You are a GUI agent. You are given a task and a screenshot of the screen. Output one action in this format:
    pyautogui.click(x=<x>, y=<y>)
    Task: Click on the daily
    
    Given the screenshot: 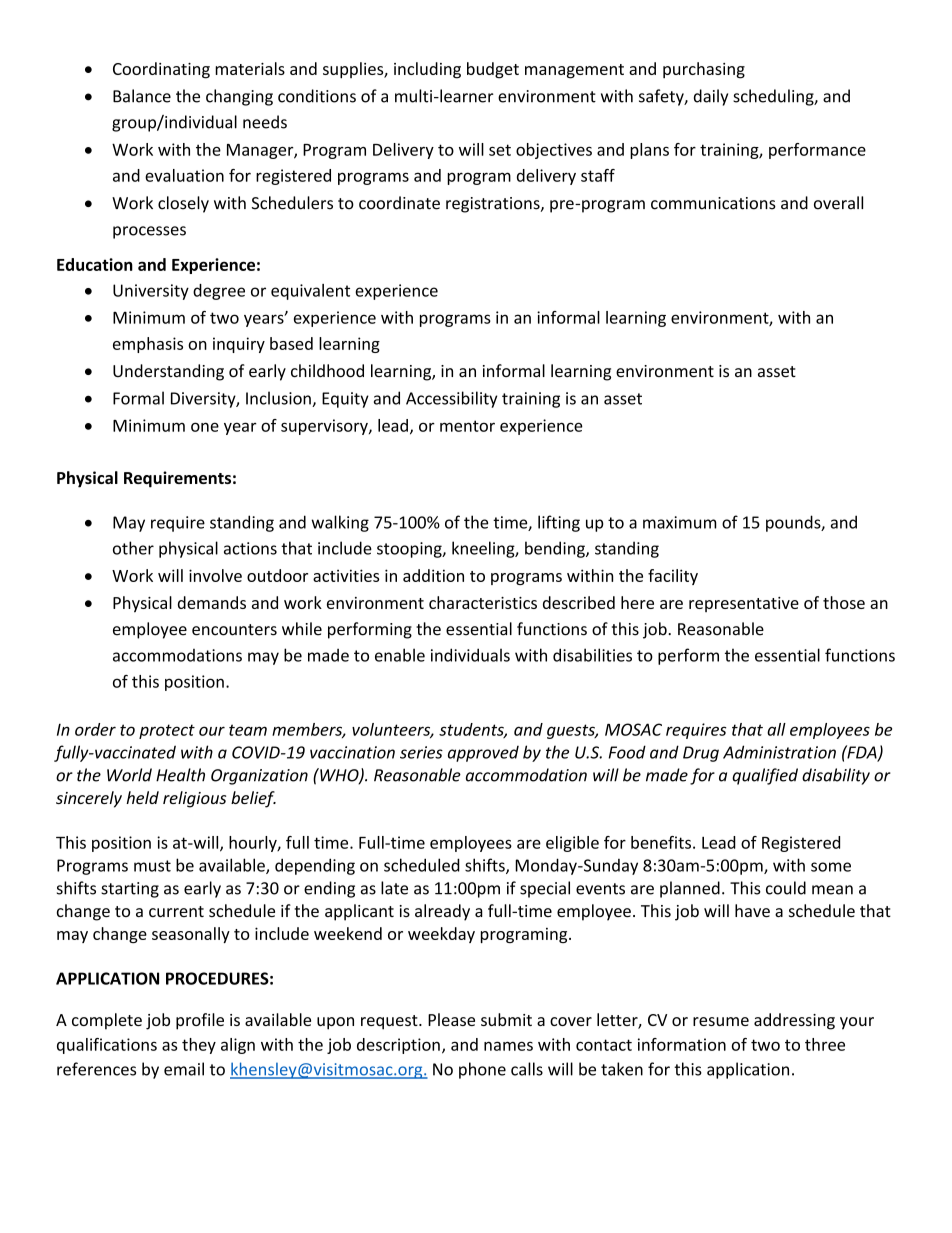 What is the action you would take?
    pyautogui.click(x=711, y=97)
